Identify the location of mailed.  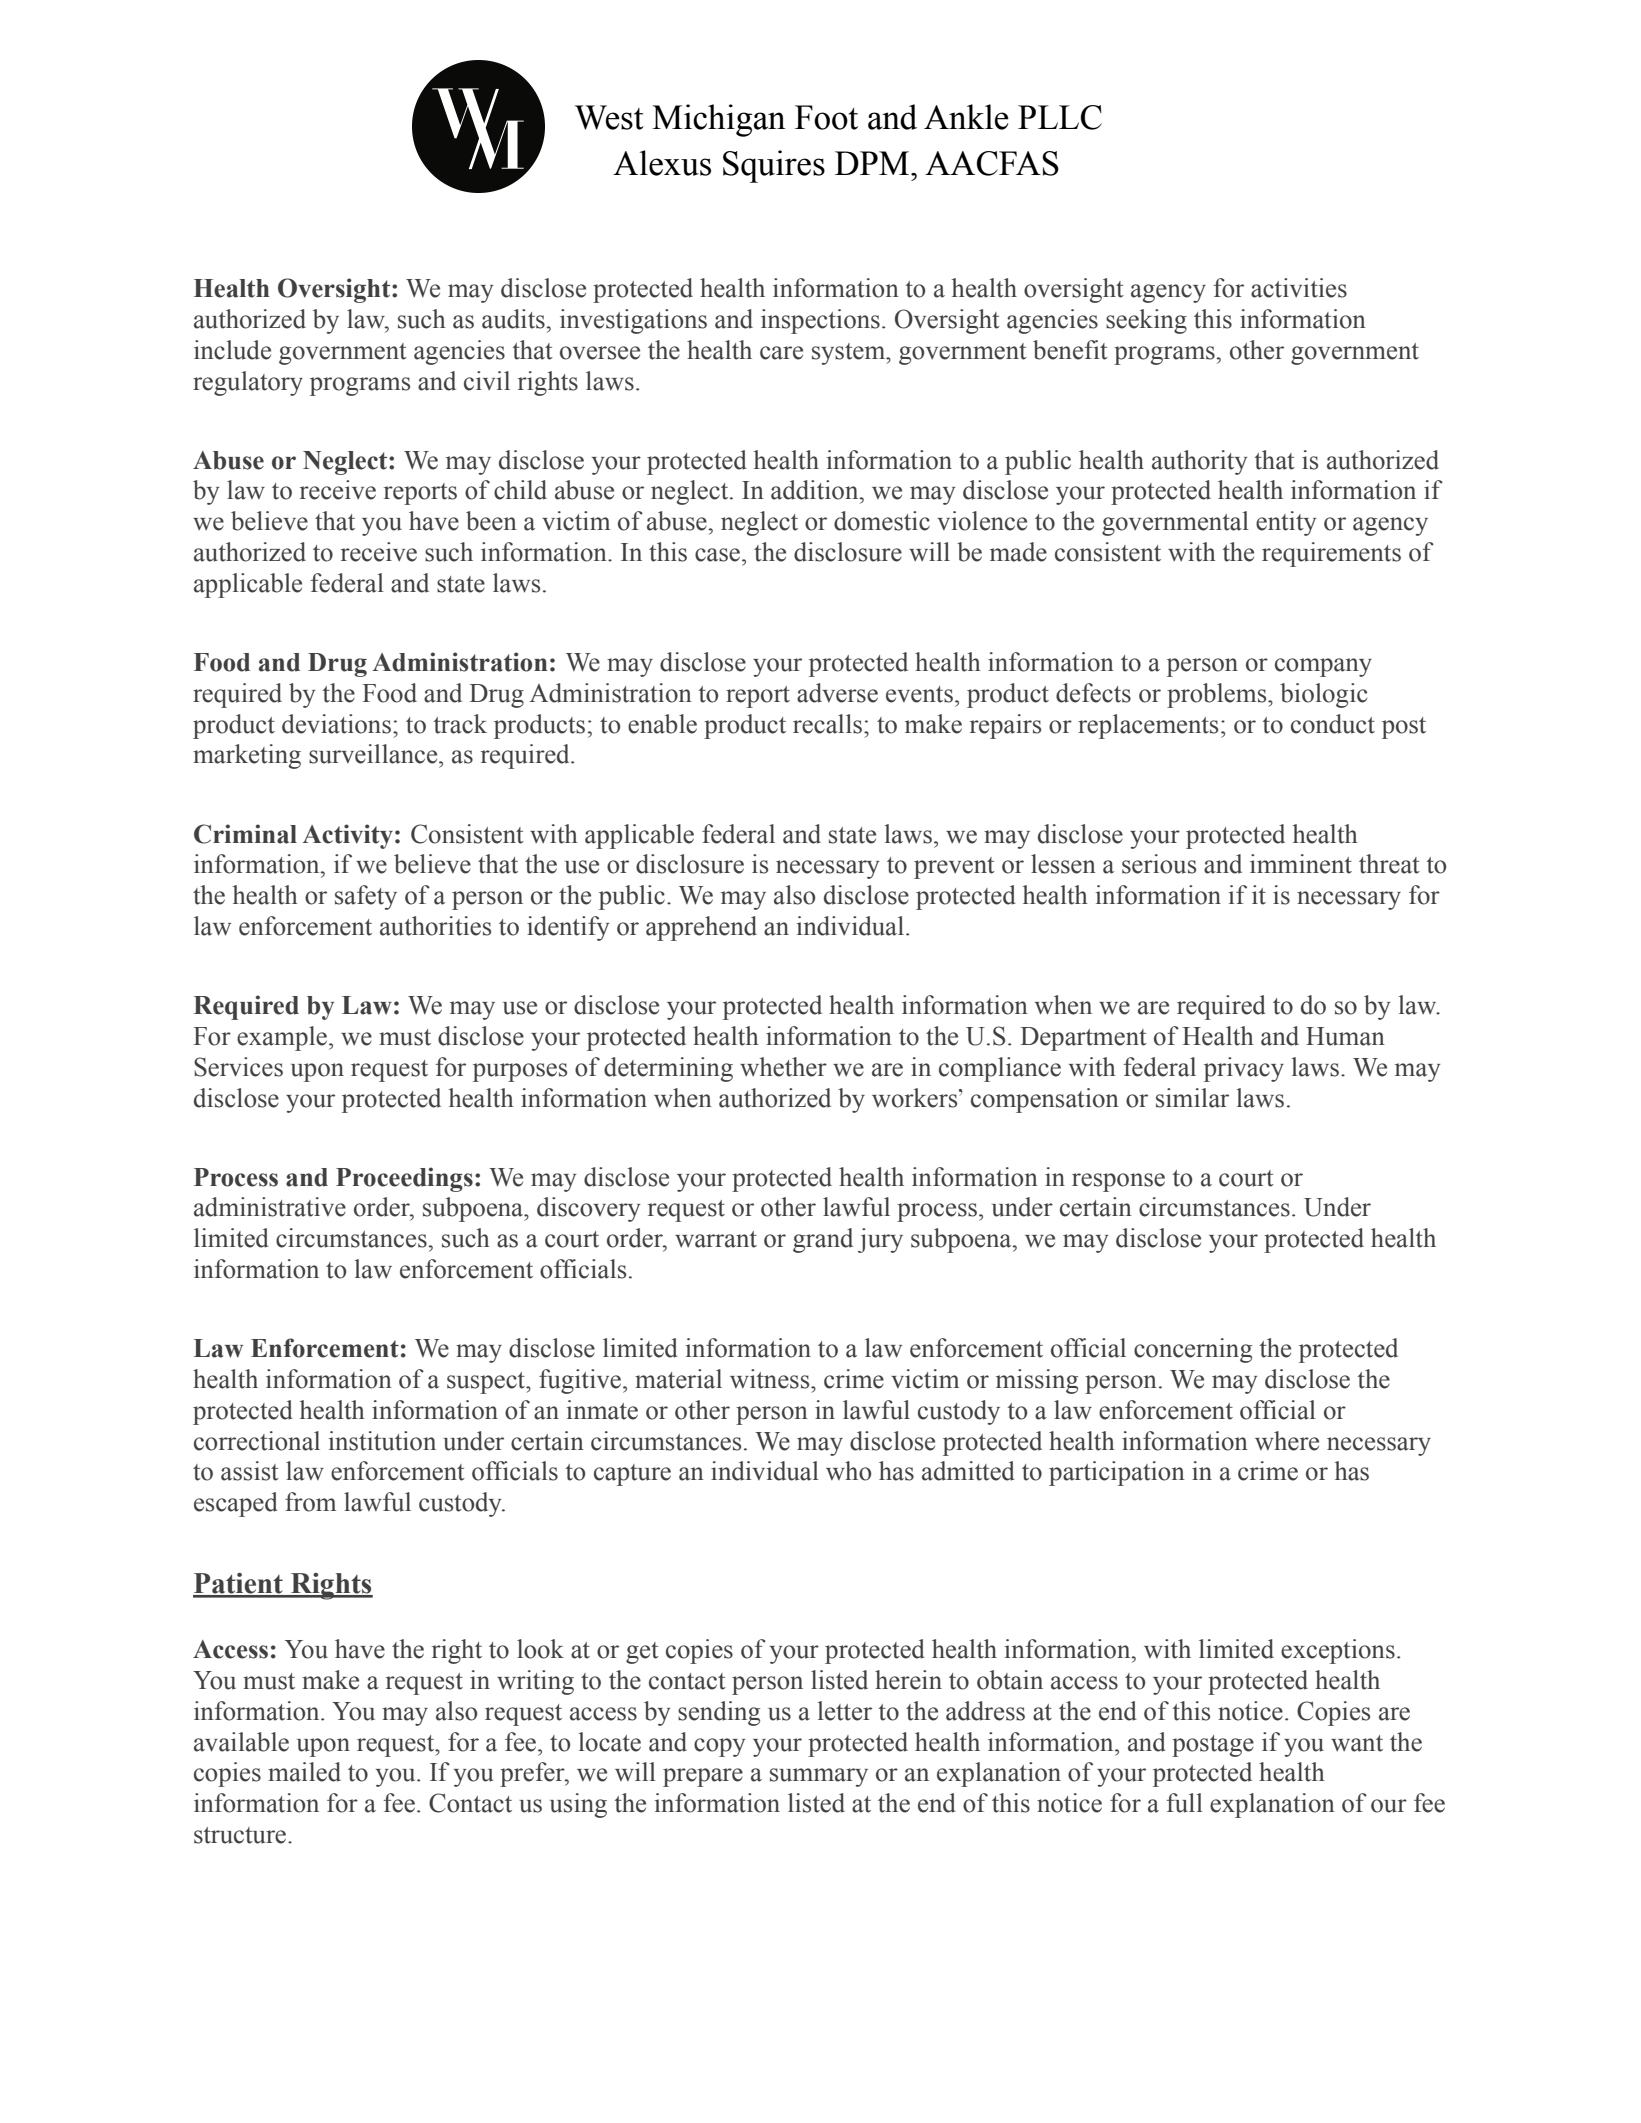
(304, 1772).
